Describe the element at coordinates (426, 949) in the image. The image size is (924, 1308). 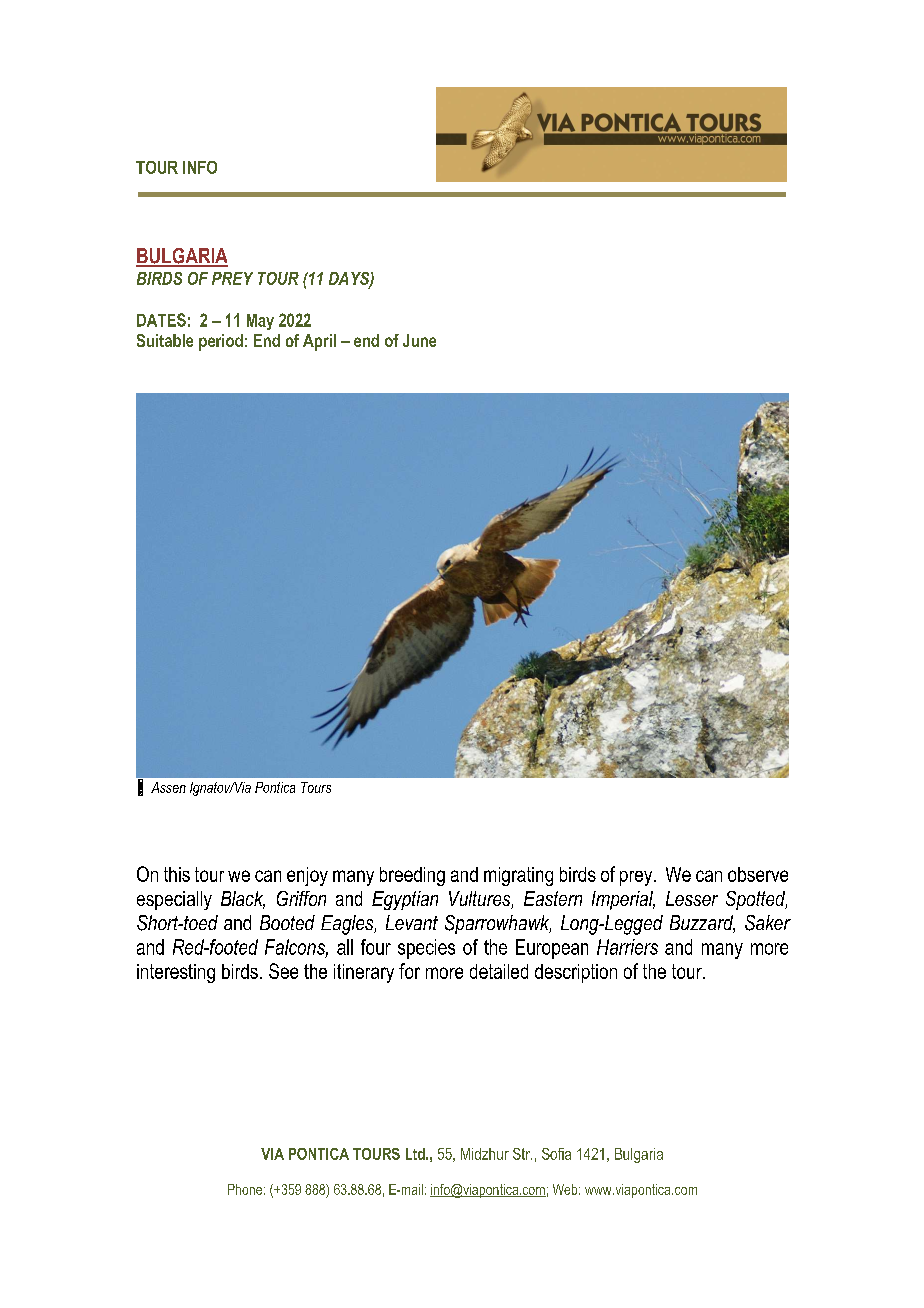
I see `species` at that location.
